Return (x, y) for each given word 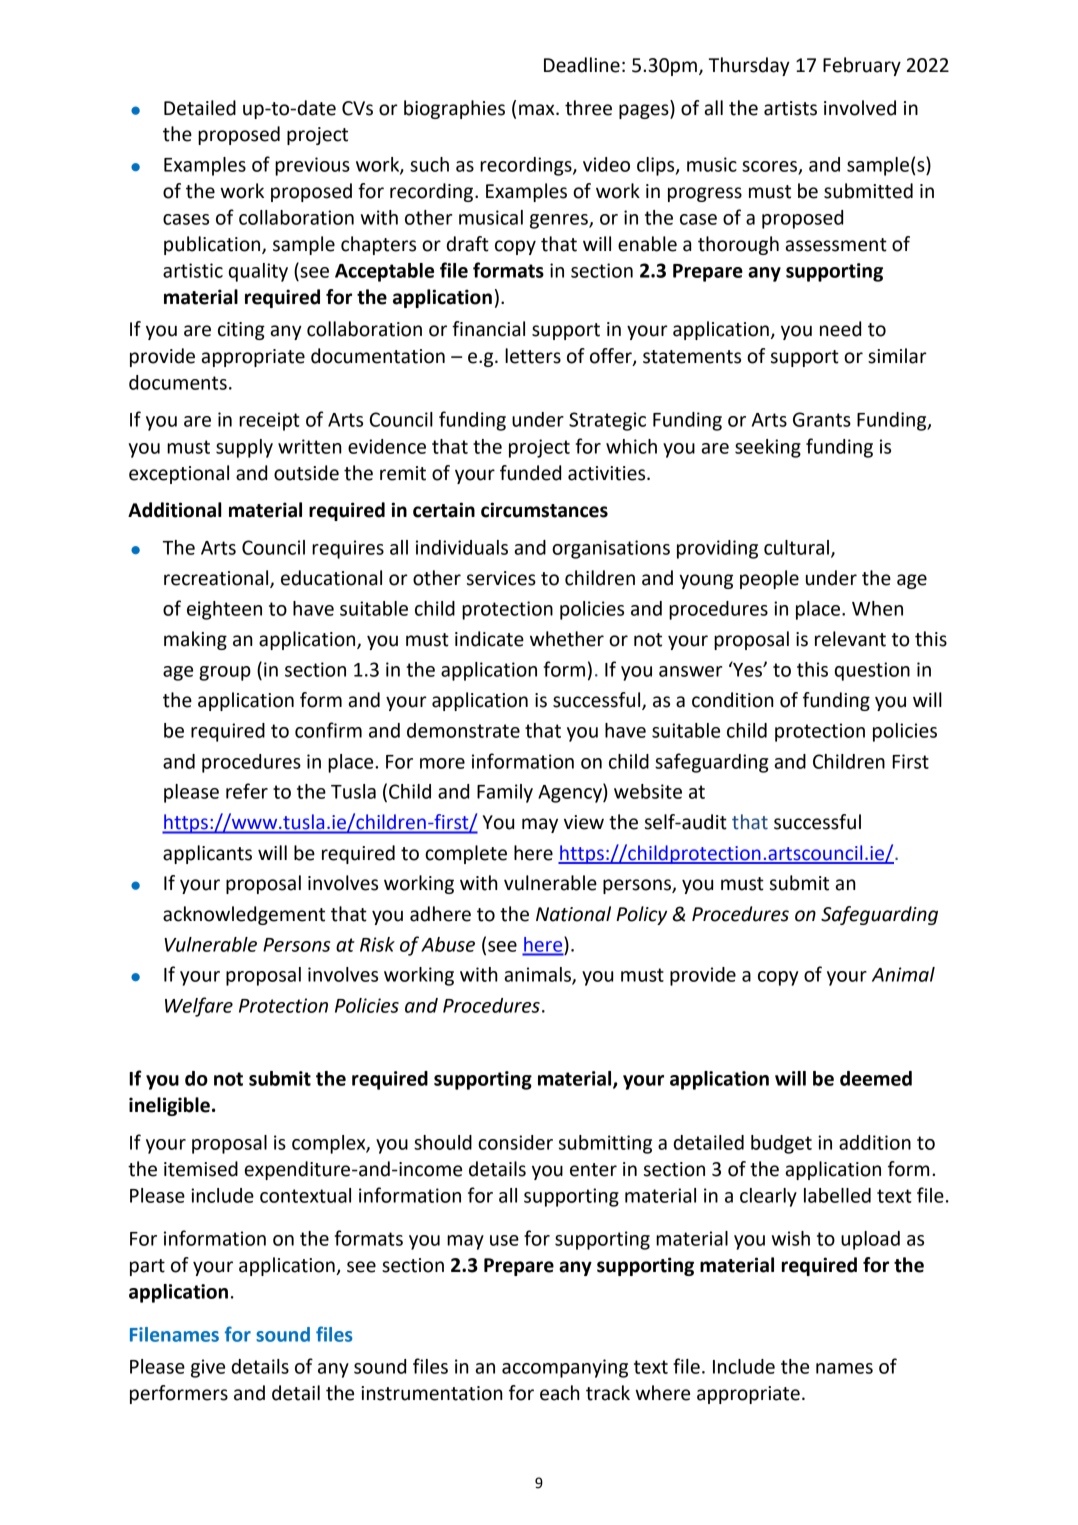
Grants (822, 419)
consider (515, 1142)
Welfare (199, 1007)
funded (530, 473)
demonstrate (463, 730)
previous (312, 166)
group (225, 673)
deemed (876, 1078)
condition (733, 700)
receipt (269, 421)
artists (790, 108)
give (208, 1368)
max (538, 110)
